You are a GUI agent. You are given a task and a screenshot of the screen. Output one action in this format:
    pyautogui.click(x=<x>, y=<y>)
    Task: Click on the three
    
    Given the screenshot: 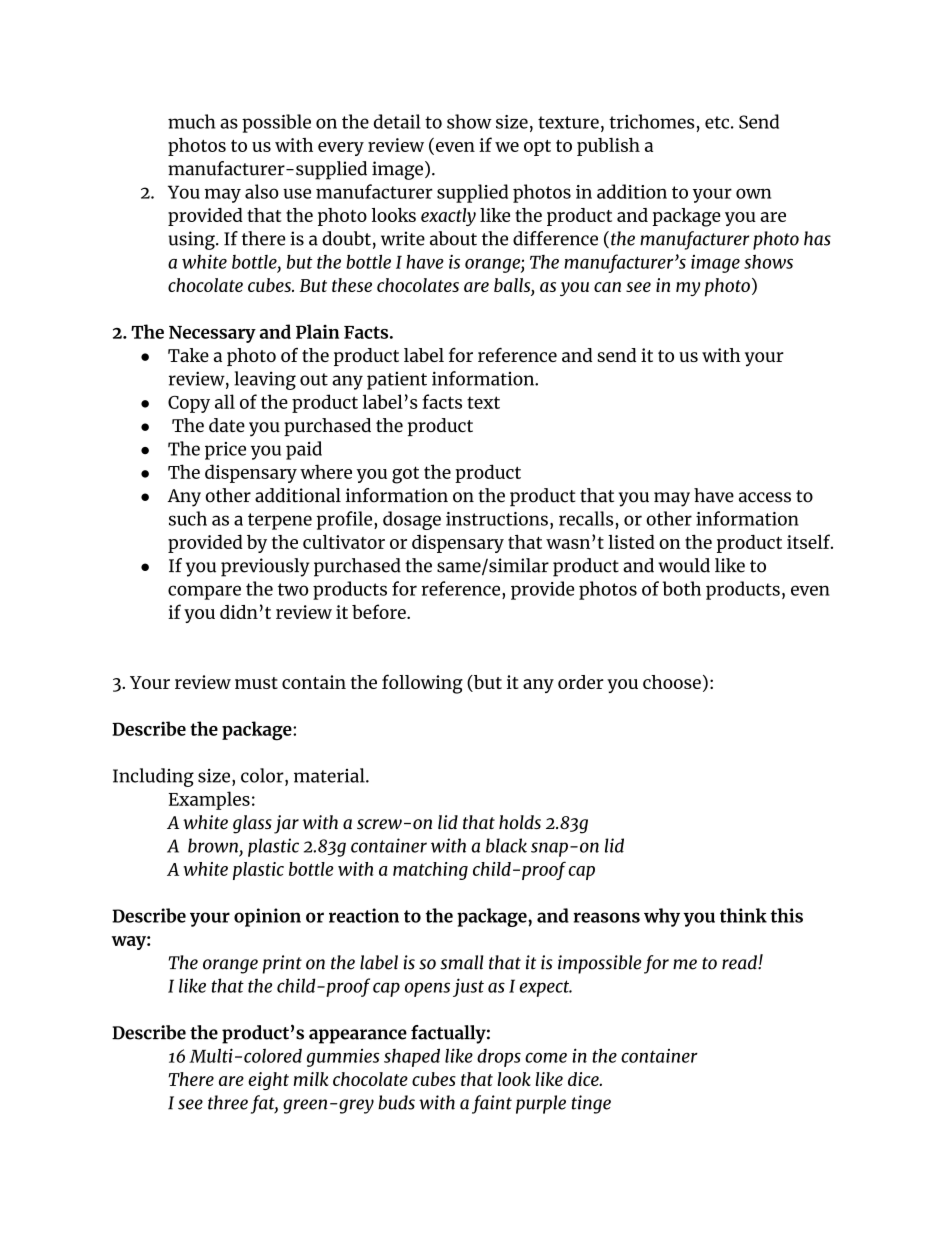 What is the action you would take?
    pyautogui.click(x=228, y=1102)
